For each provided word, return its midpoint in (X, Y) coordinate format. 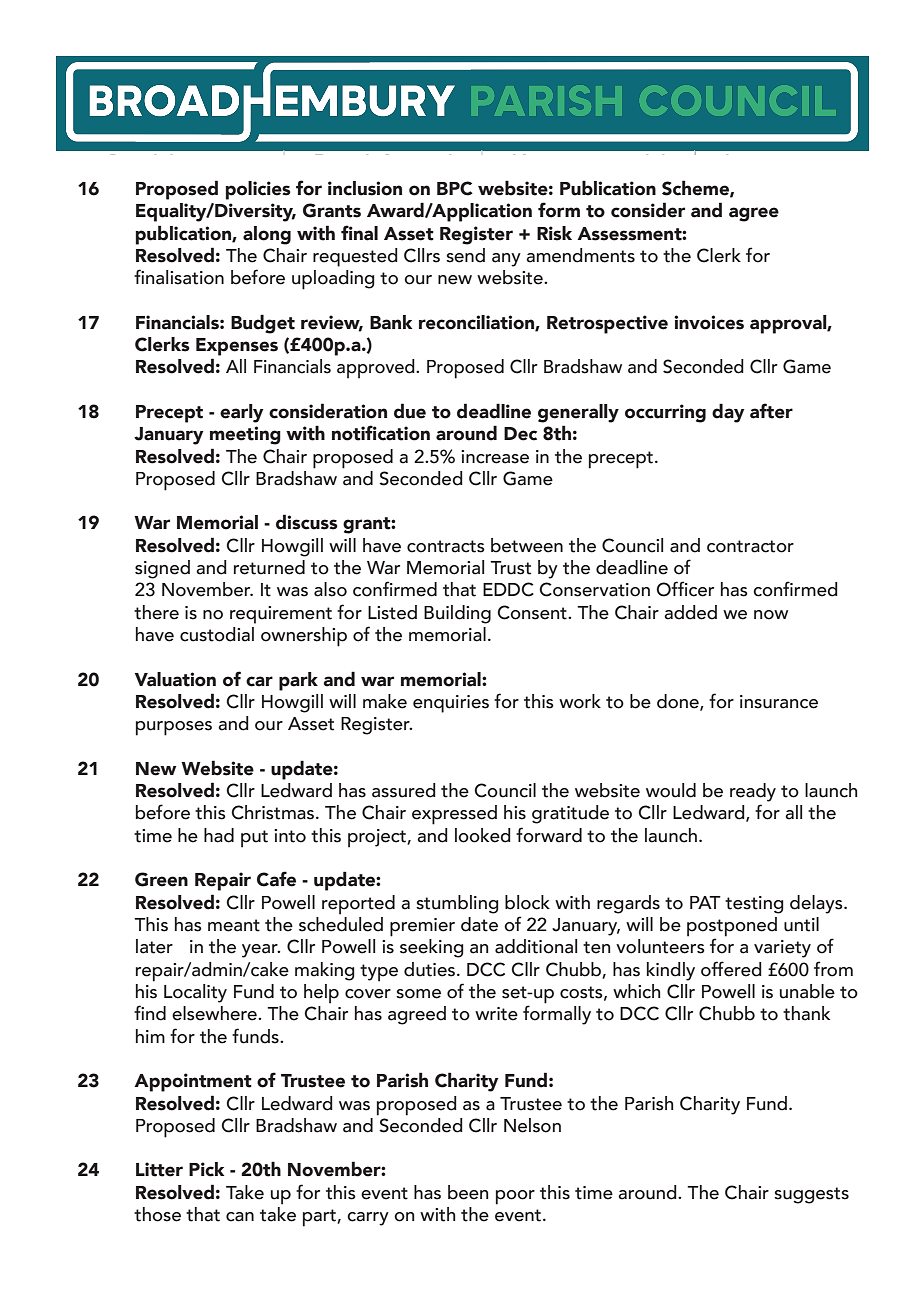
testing (754, 905)
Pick (206, 1169)
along (267, 235)
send (465, 255)
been (468, 1192)
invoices (709, 322)
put (254, 839)
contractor (750, 546)
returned (269, 567)
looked (483, 835)
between (527, 545)
